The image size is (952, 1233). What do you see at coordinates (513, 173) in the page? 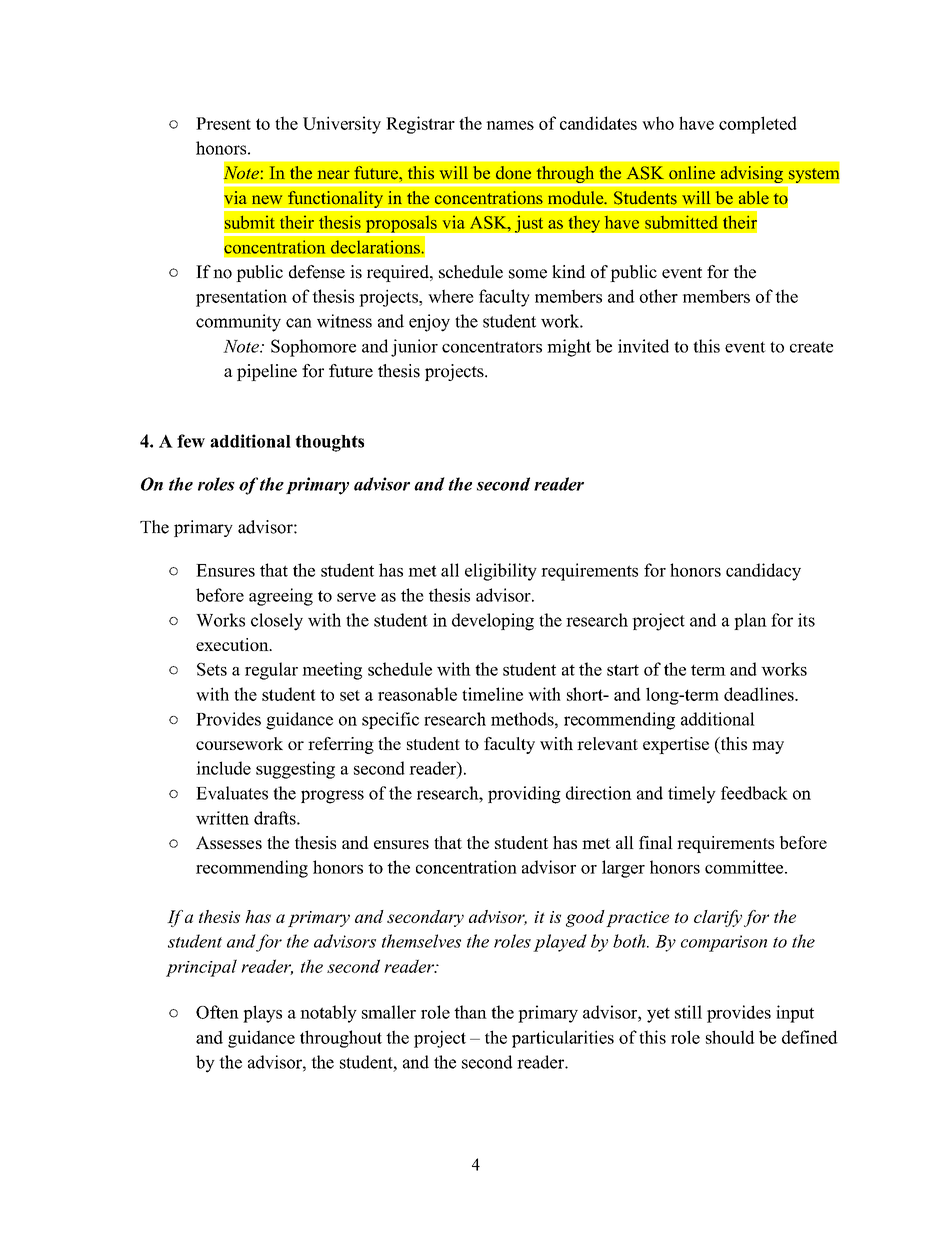
I see `done` at bounding box center [513, 173].
